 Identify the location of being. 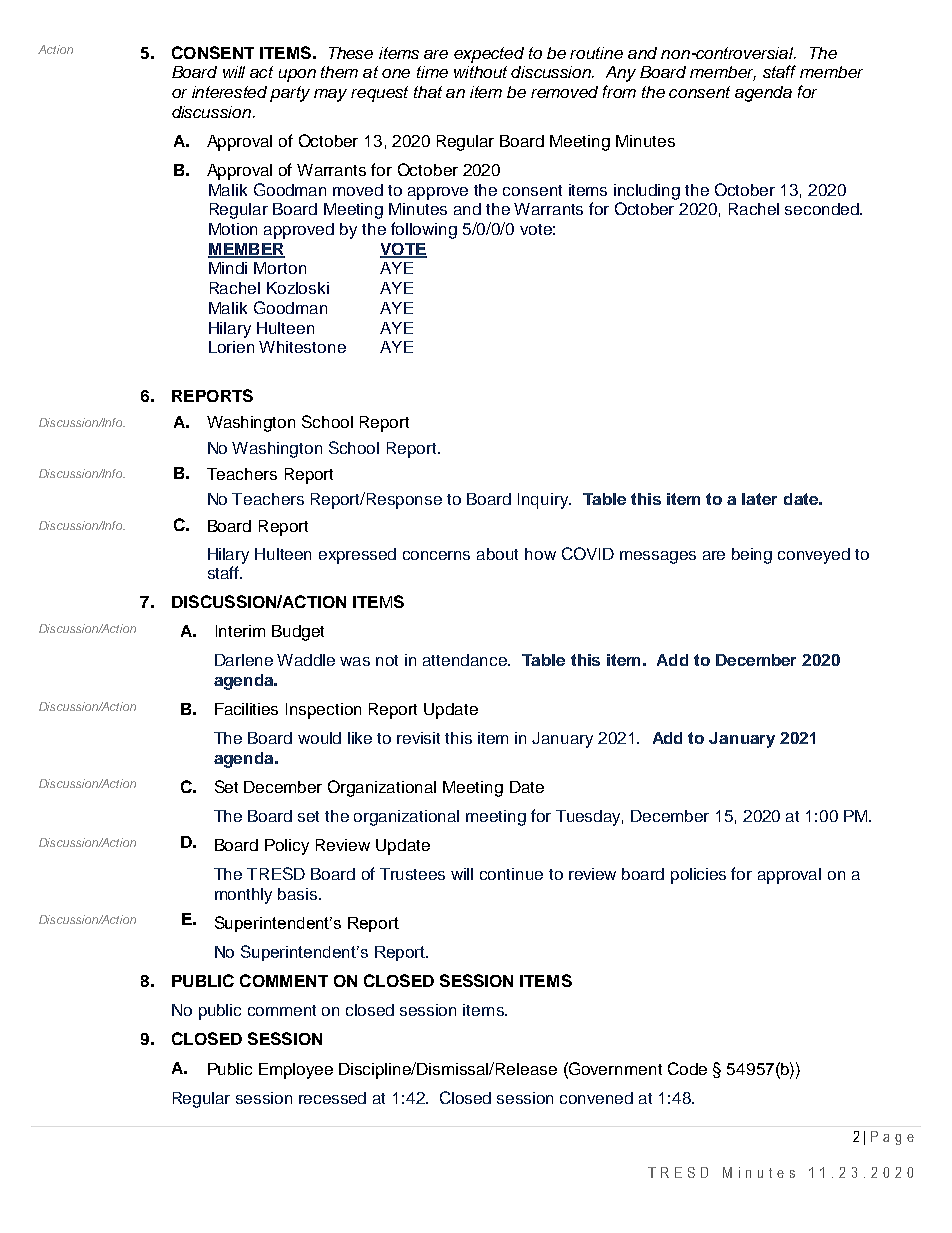
(752, 556).
